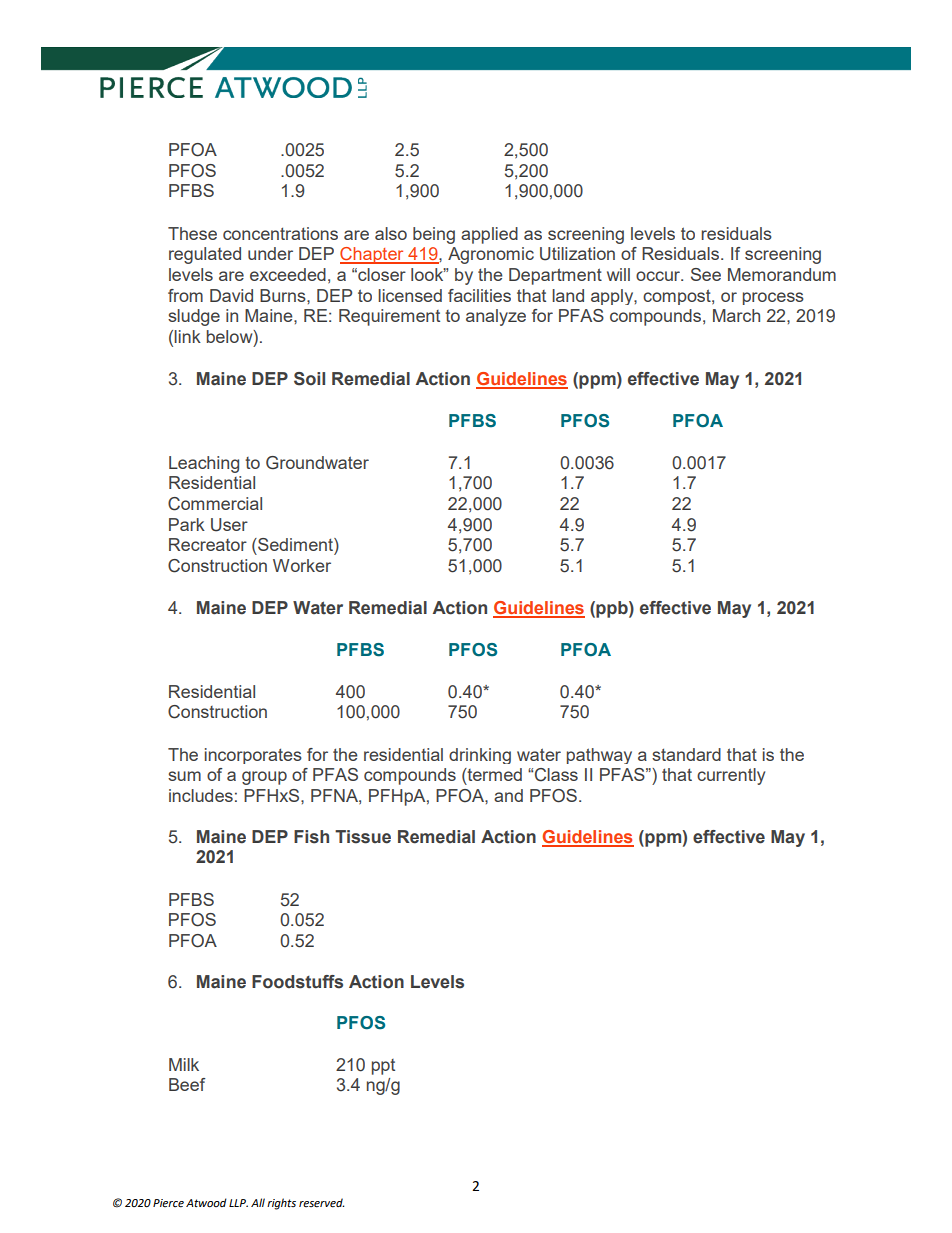  I want to click on See, so click(706, 274).
